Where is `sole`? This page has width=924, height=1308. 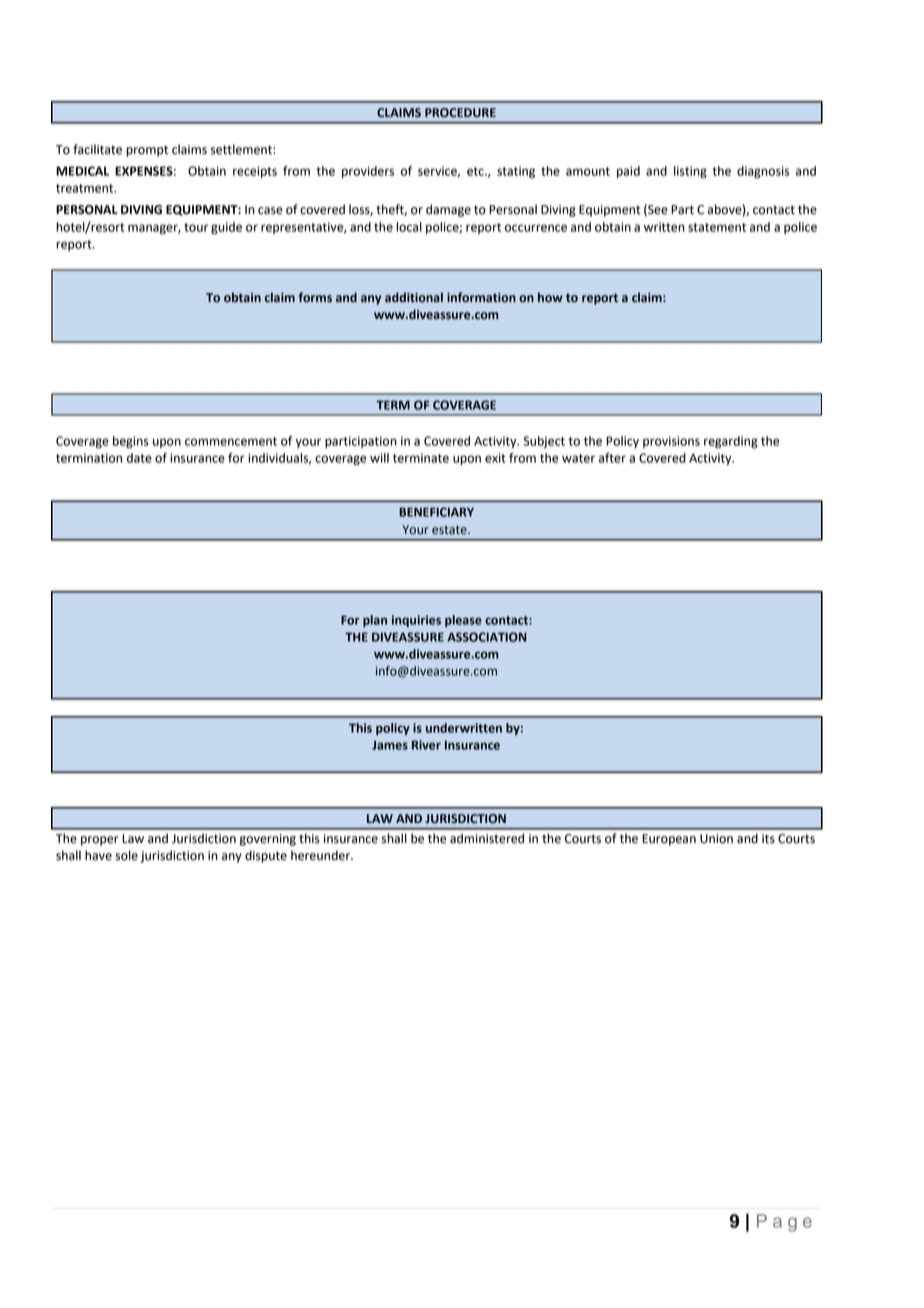 sole is located at coordinates (126, 855).
